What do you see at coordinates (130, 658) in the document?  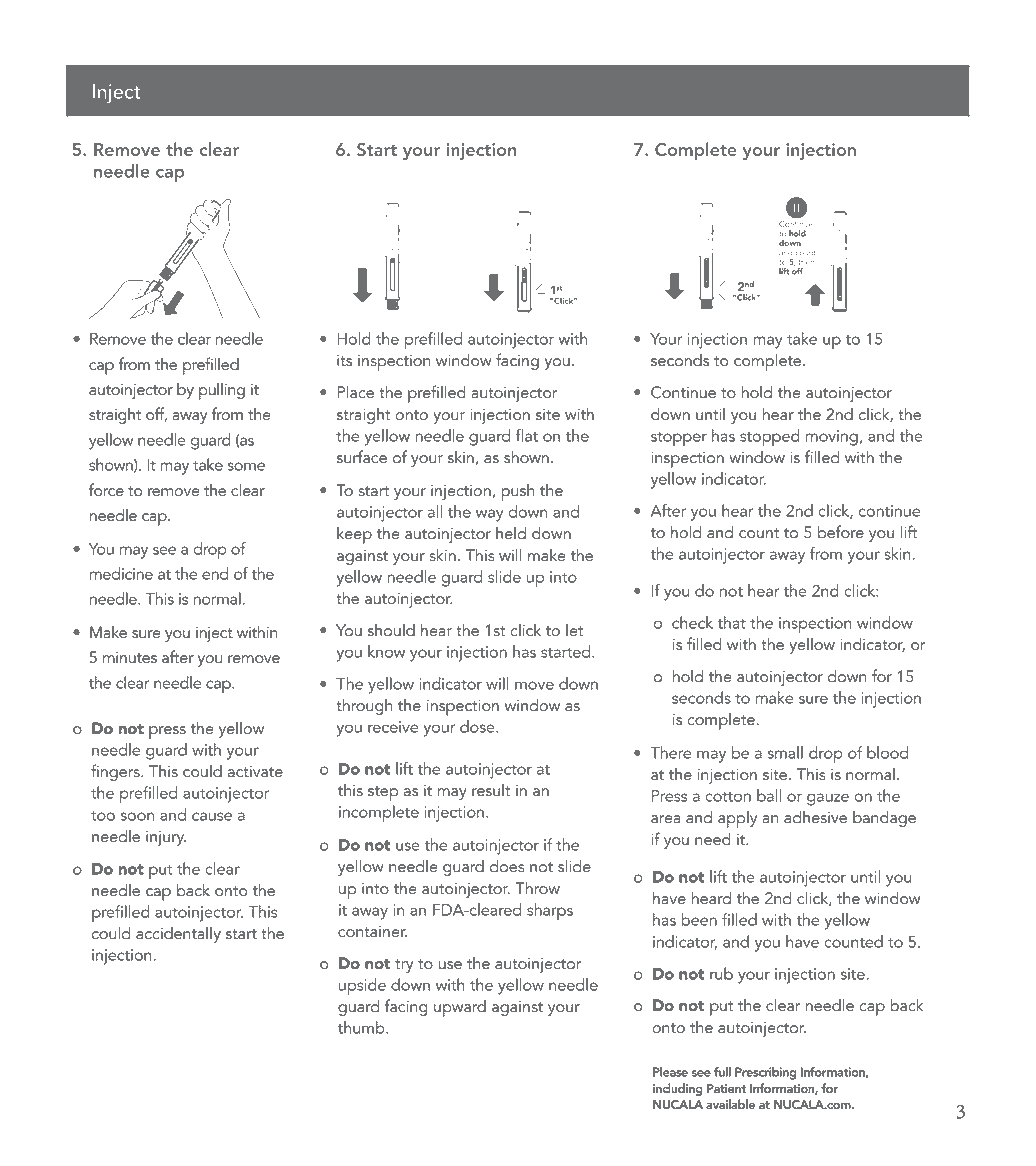 I see `minutes` at bounding box center [130, 658].
